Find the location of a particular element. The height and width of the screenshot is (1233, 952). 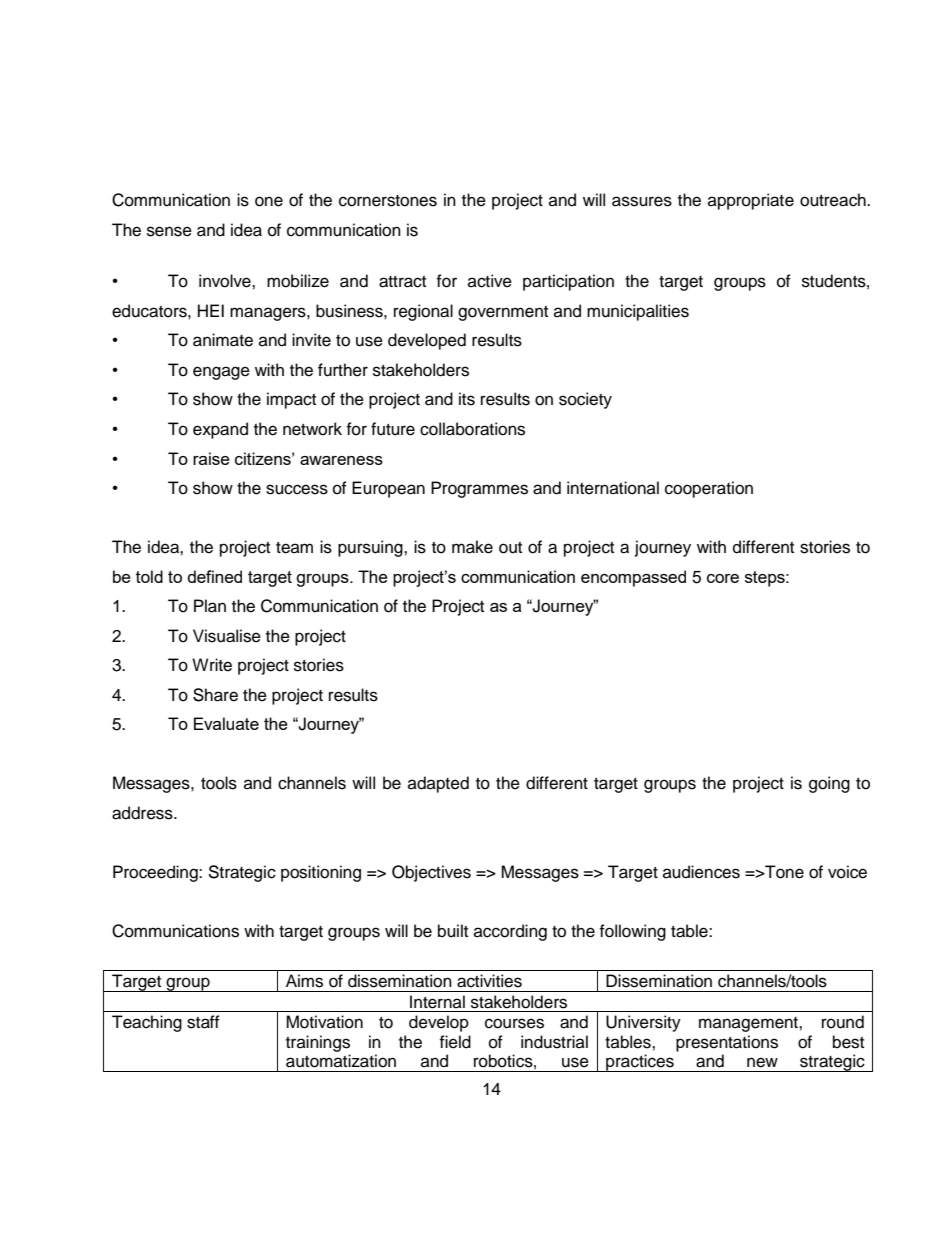

courses is located at coordinates (514, 1023).
